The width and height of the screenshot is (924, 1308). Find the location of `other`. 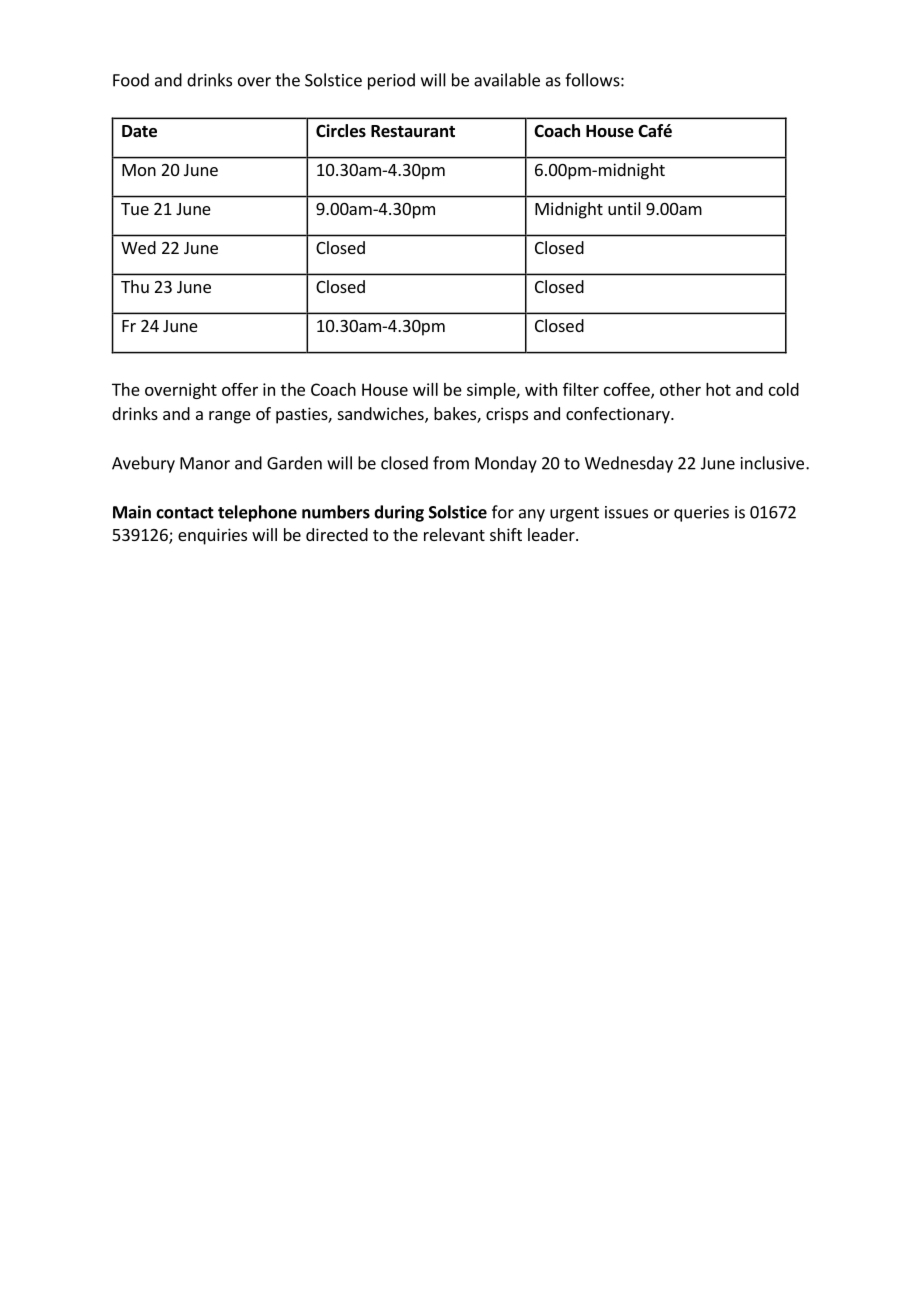

other is located at coordinates (680, 389).
